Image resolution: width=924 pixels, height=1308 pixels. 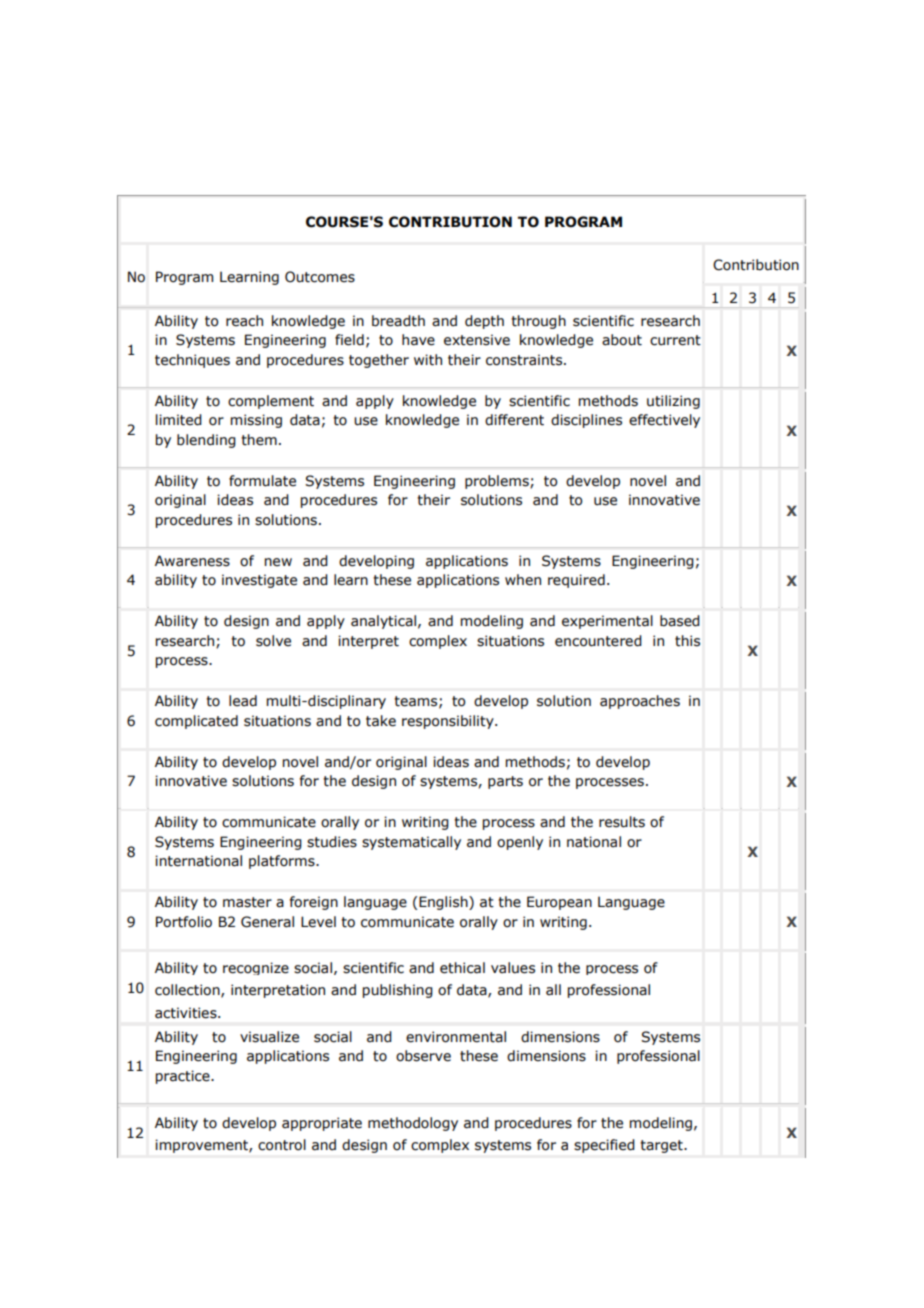 What do you see at coordinates (640, 702) in the screenshot?
I see `approaches` at bounding box center [640, 702].
